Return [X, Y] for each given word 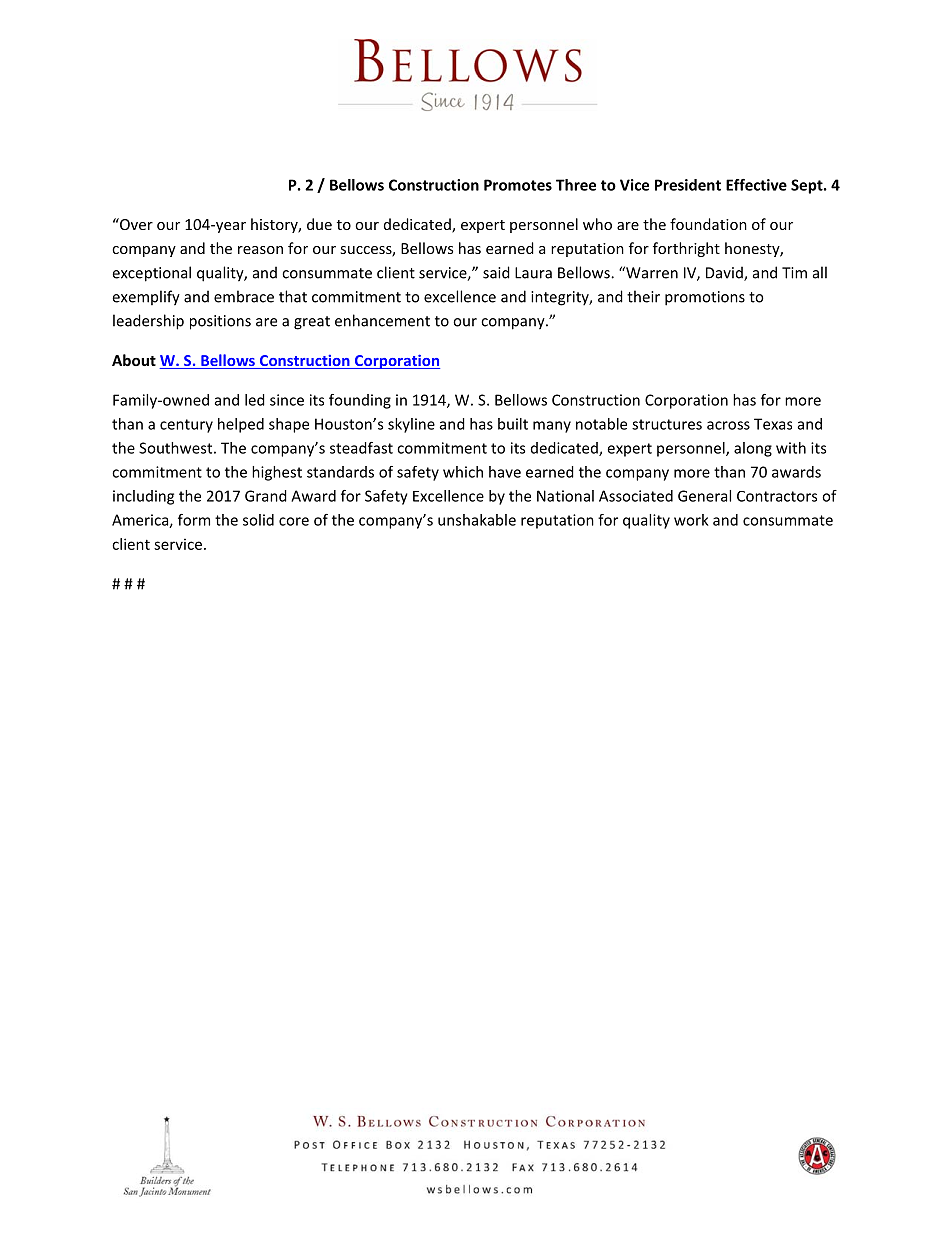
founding [360, 401]
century [186, 426]
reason [260, 250]
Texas [773, 424]
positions [220, 322]
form [194, 520]
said [496, 272]
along [753, 449]
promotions [705, 298]
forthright [686, 249]
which [463, 472]
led [255, 400]
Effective [756, 185]
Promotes [518, 185]
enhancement [382, 320]
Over [135, 224]
